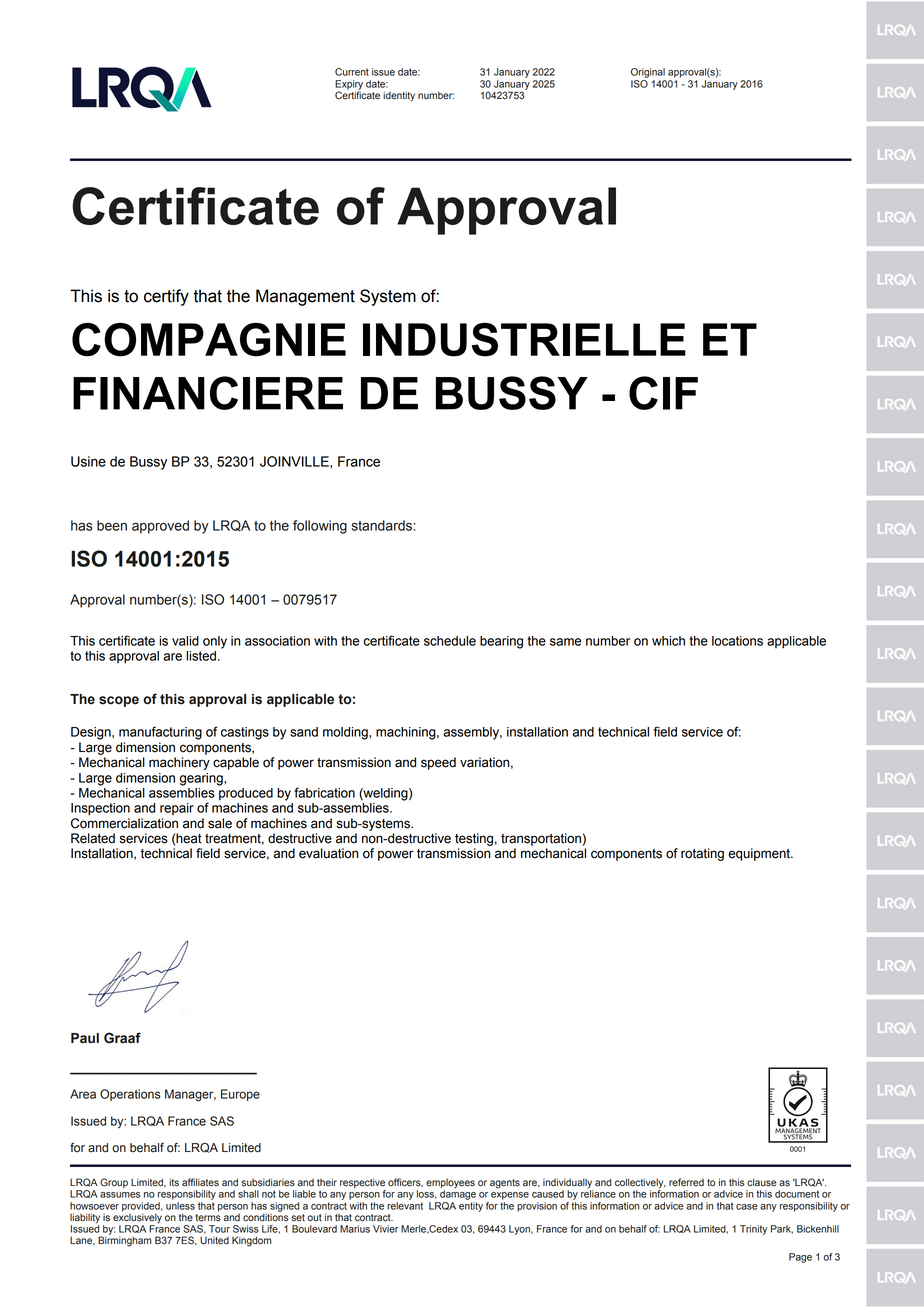 The image size is (924, 1308). What do you see at coordinates (180, 1206) in the screenshot?
I see `unless` at bounding box center [180, 1206].
